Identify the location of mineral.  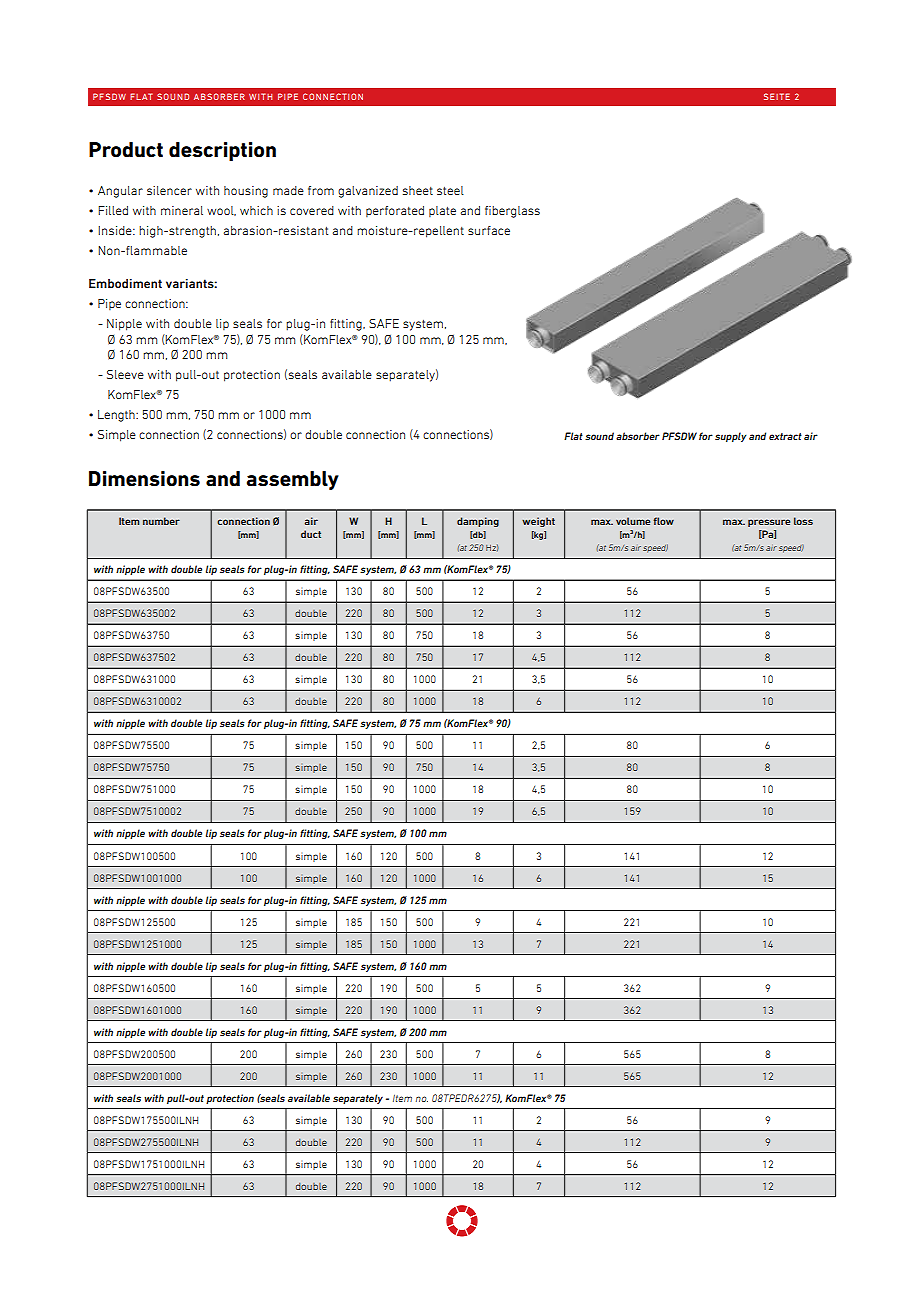
(182, 210).
